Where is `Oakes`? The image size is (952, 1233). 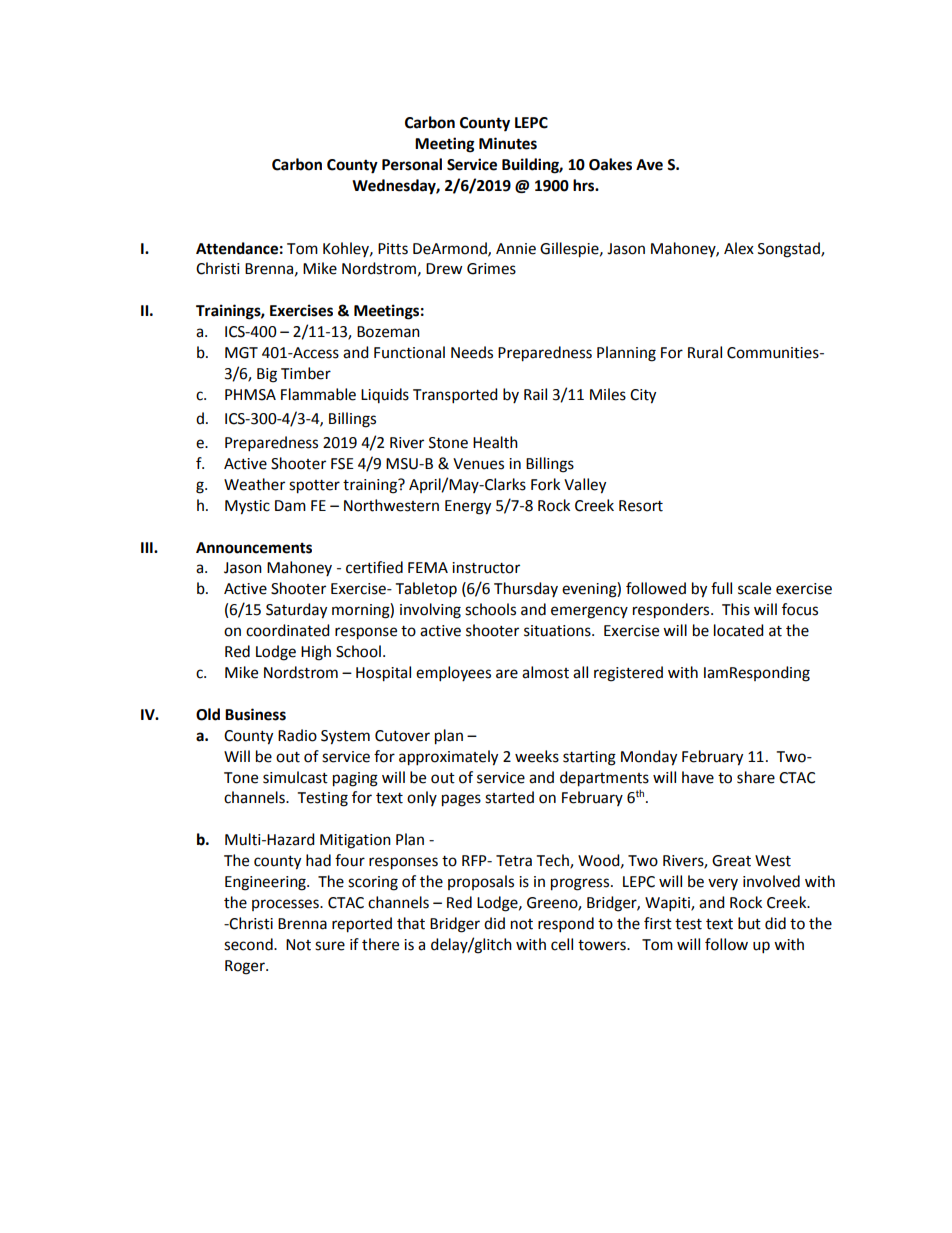
Oakes is located at coordinates (610, 164).
